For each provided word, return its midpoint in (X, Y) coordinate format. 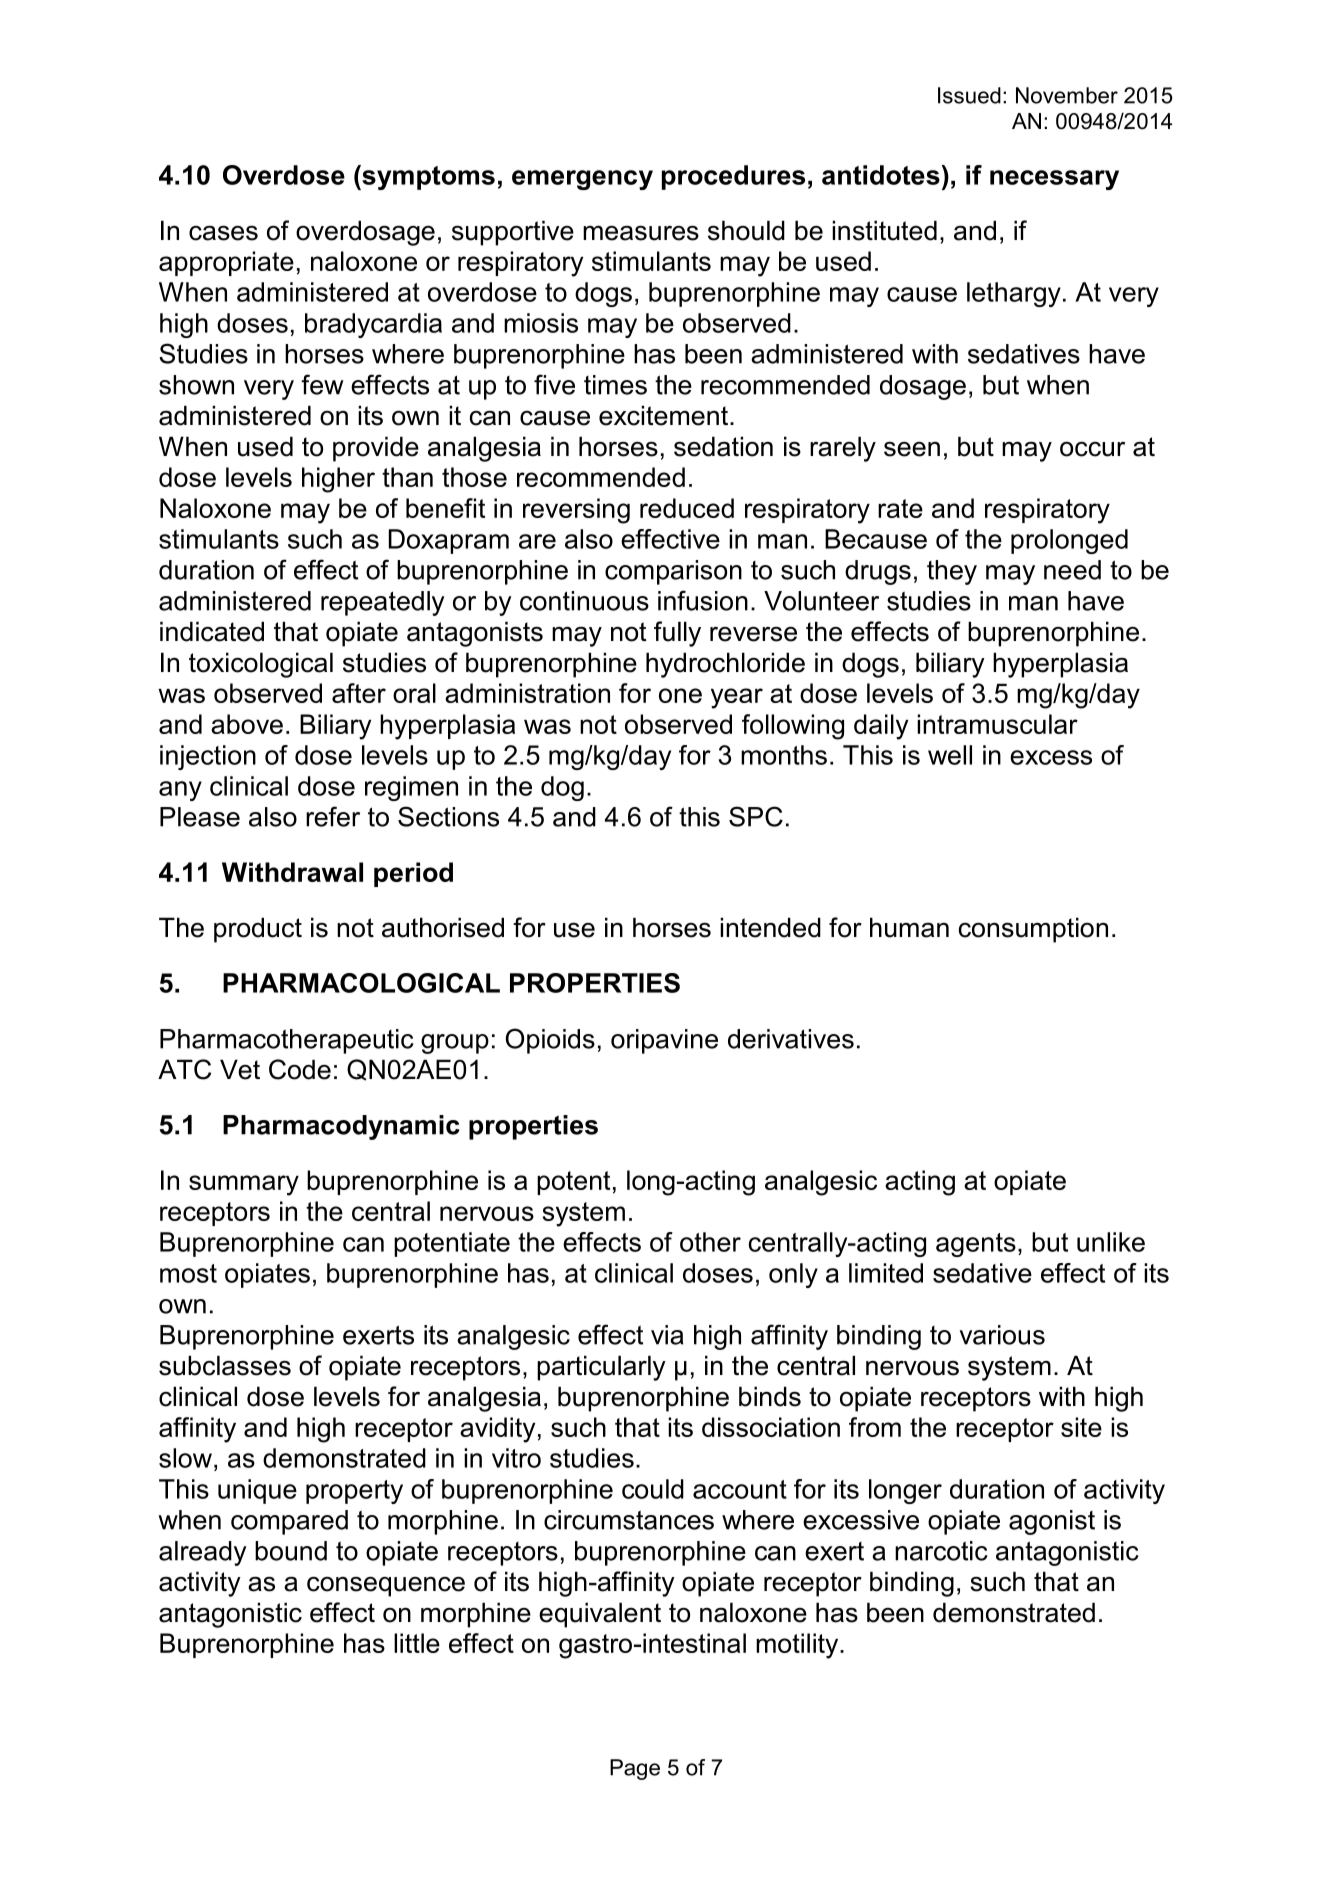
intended (770, 927)
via (667, 1335)
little (417, 1643)
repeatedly (383, 603)
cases (223, 233)
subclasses (225, 1365)
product (258, 930)
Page (635, 1769)
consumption (1033, 930)
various (1002, 1335)
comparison (673, 572)
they (952, 572)
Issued (969, 95)
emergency (582, 180)
